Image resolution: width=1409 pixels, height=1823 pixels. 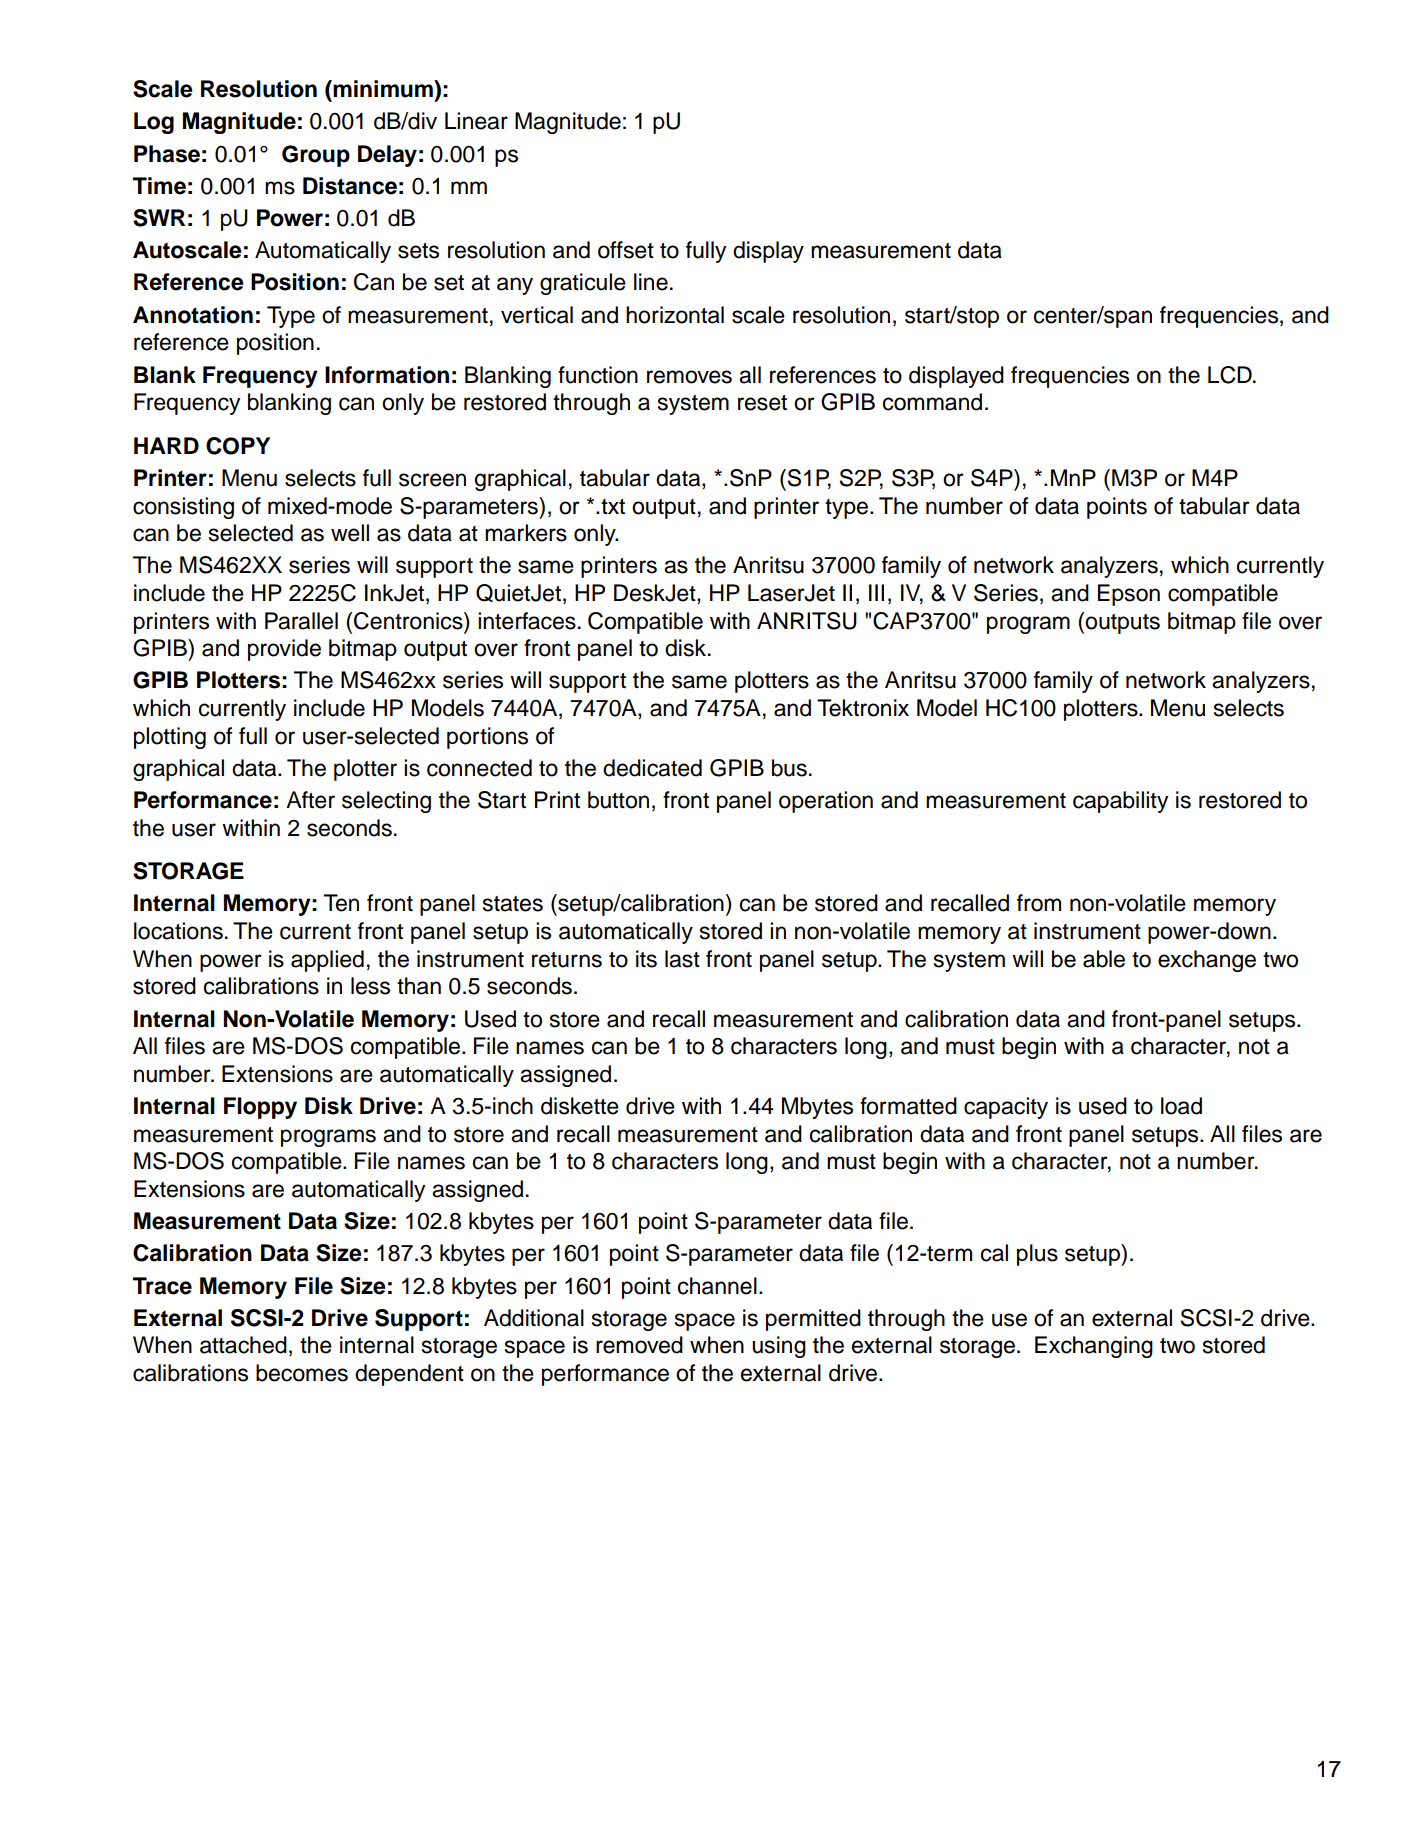 What do you see at coordinates (243, 1345) in the screenshot?
I see `attached` at bounding box center [243, 1345].
